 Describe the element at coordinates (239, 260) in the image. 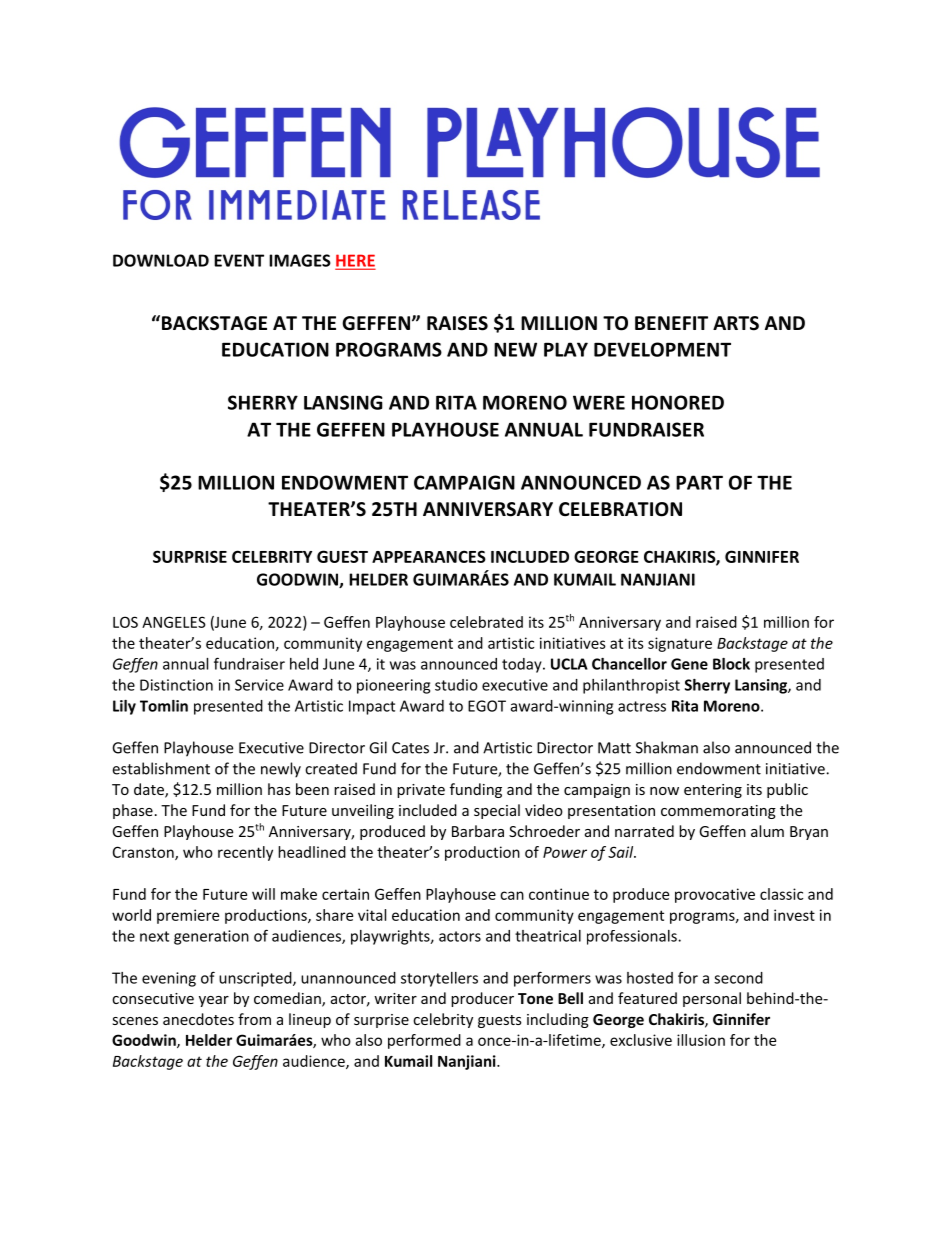

I see `EVENT` at that location.
